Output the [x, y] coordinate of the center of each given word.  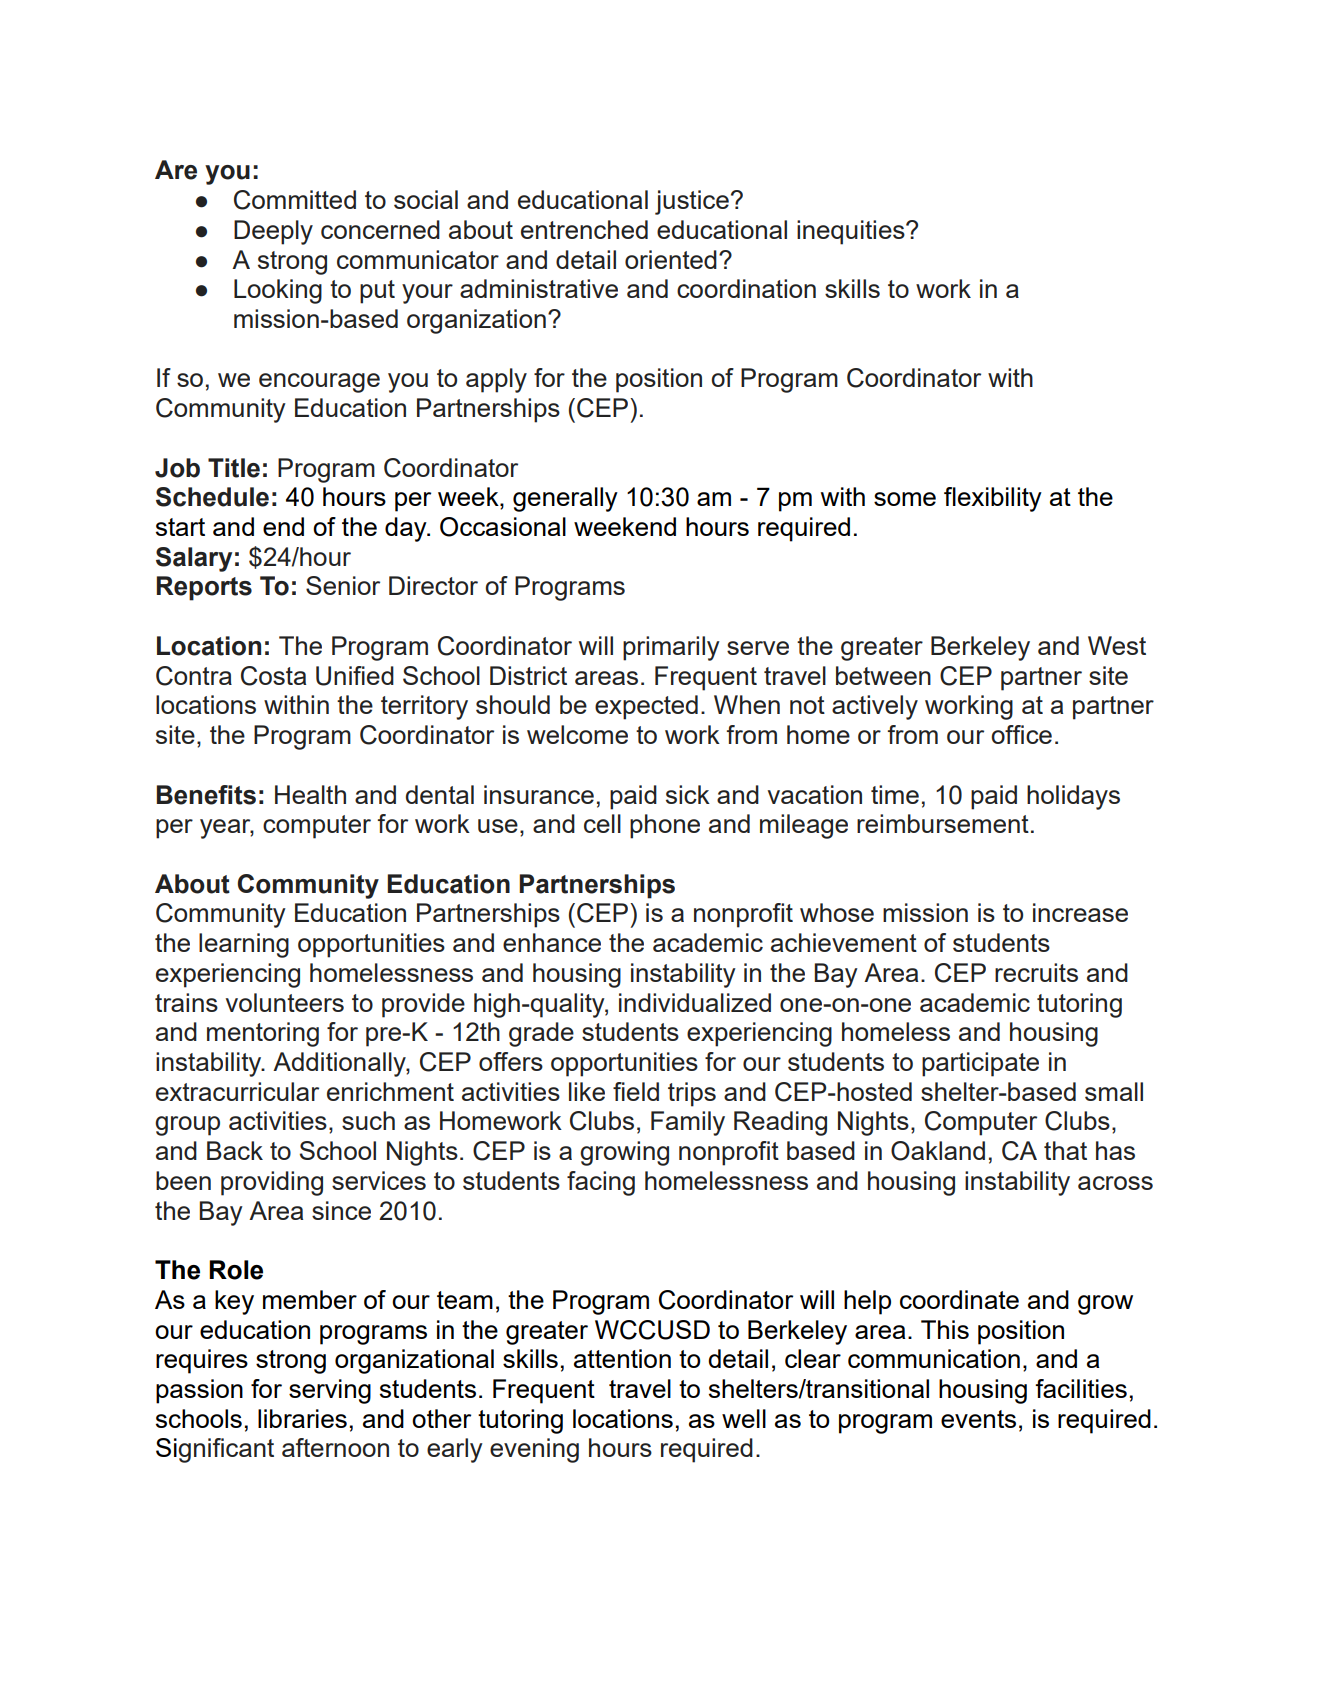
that [1065, 1150]
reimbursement [943, 823]
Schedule [212, 497]
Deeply [273, 232]
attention [622, 1358]
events [978, 1419]
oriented [671, 259]
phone [665, 826]
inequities [852, 232]
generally [565, 499]
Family [688, 1123]
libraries [302, 1418]
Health [310, 794]
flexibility [993, 499]
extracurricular [237, 1091]
